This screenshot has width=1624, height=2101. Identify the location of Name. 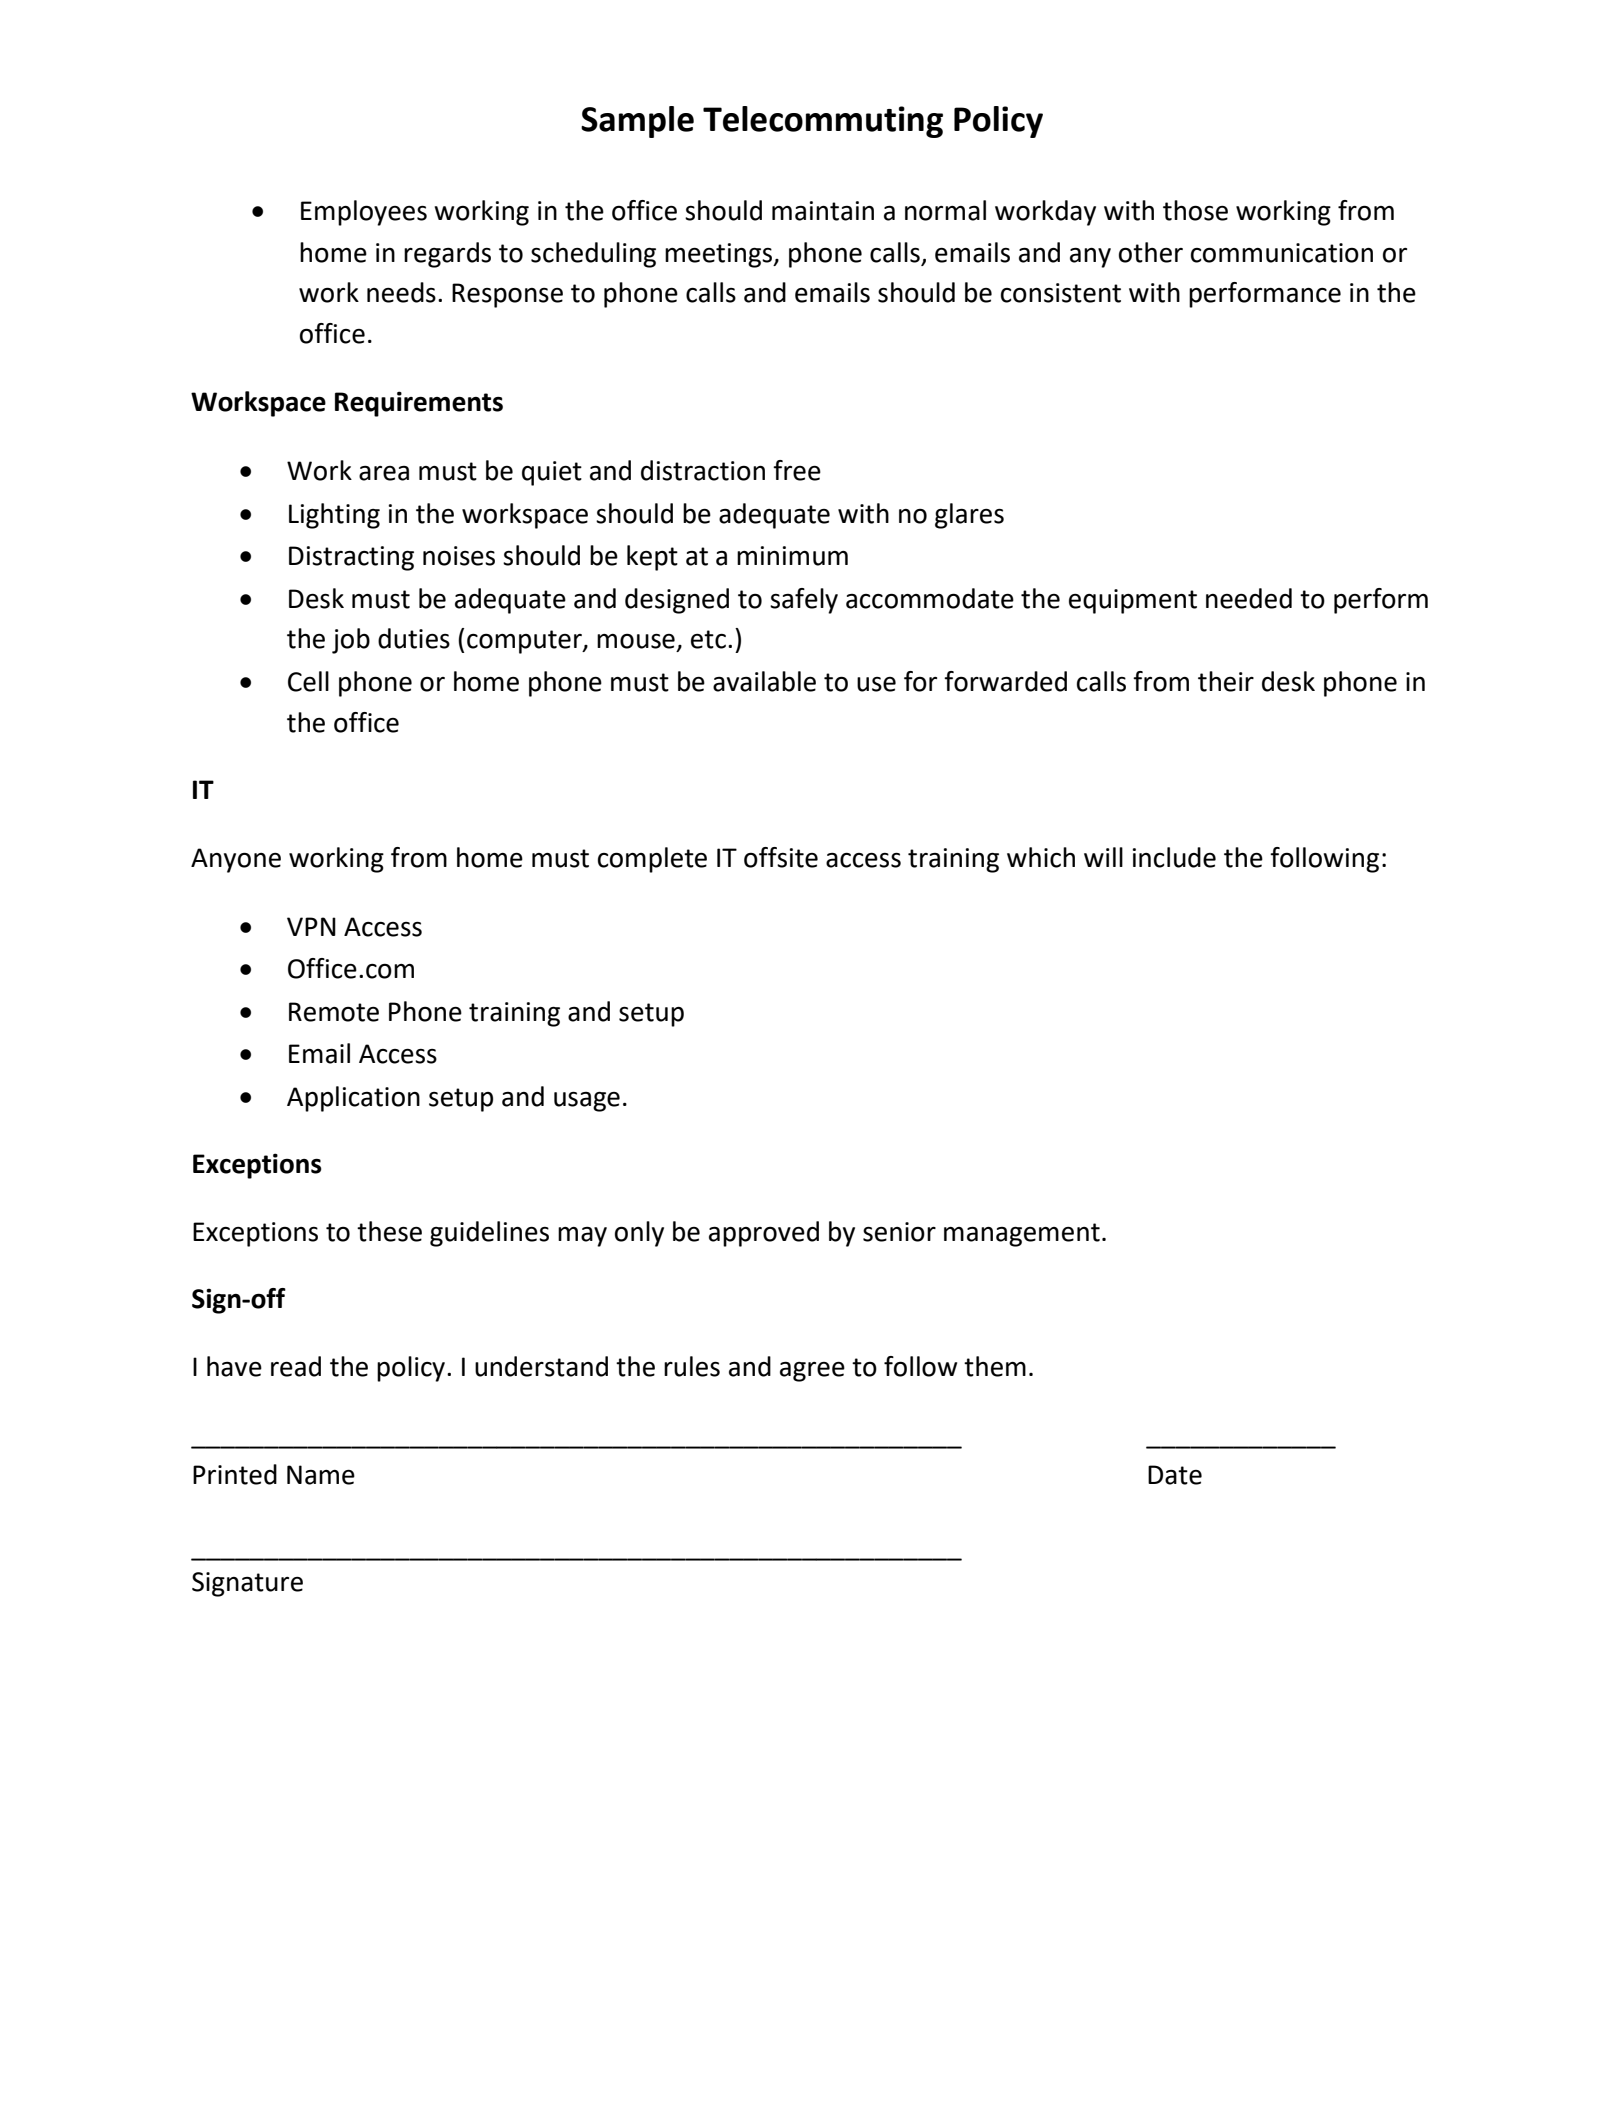
(321, 1475).
